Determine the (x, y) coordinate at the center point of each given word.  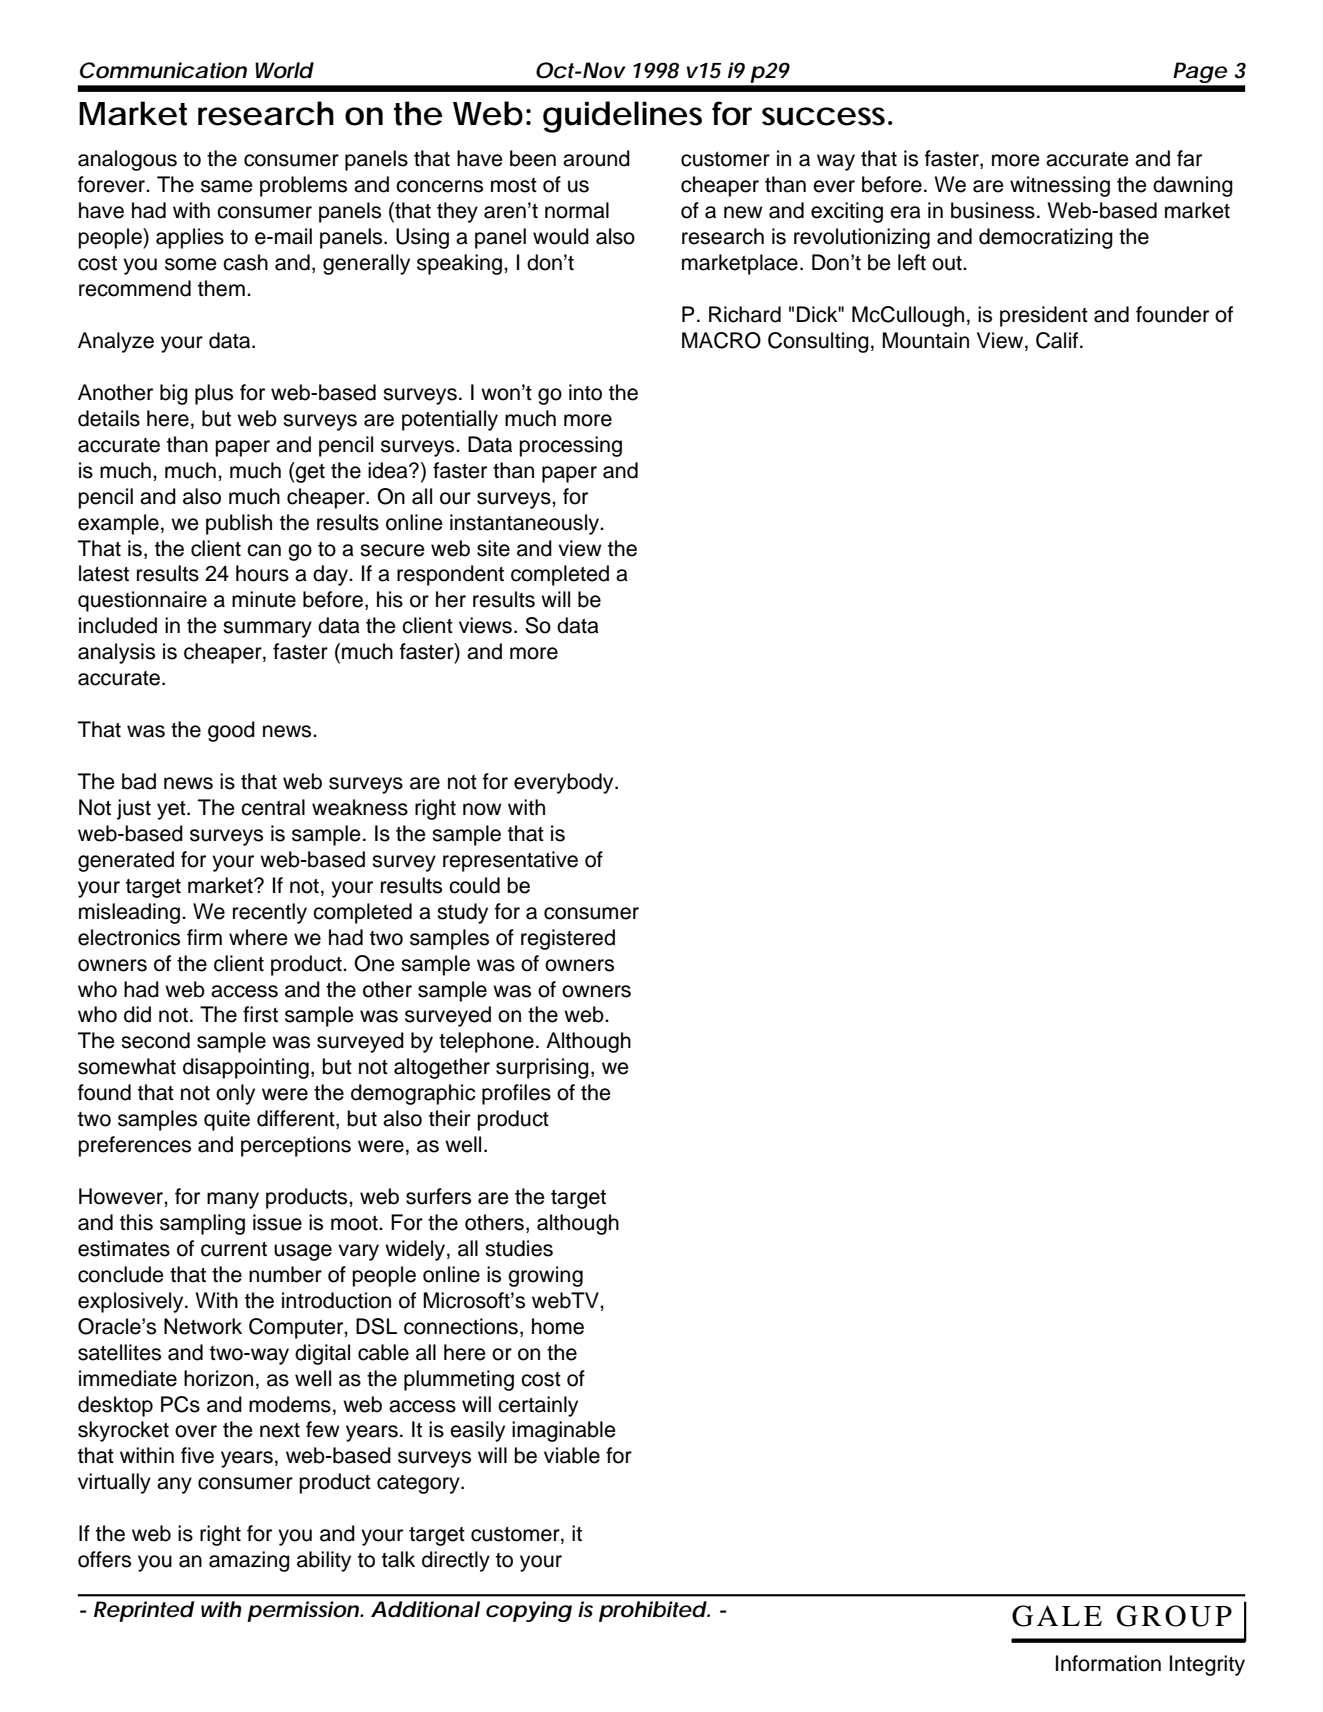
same (227, 186)
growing (545, 1276)
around (596, 158)
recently (270, 913)
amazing (249, 1561)
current (234, 1249)
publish (239, 524)
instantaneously (526, 524)
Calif (1058, 340)
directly (456, 1561)
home (558, 1326)
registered (568, 939)
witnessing (1060, 186)
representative (510, 861)
